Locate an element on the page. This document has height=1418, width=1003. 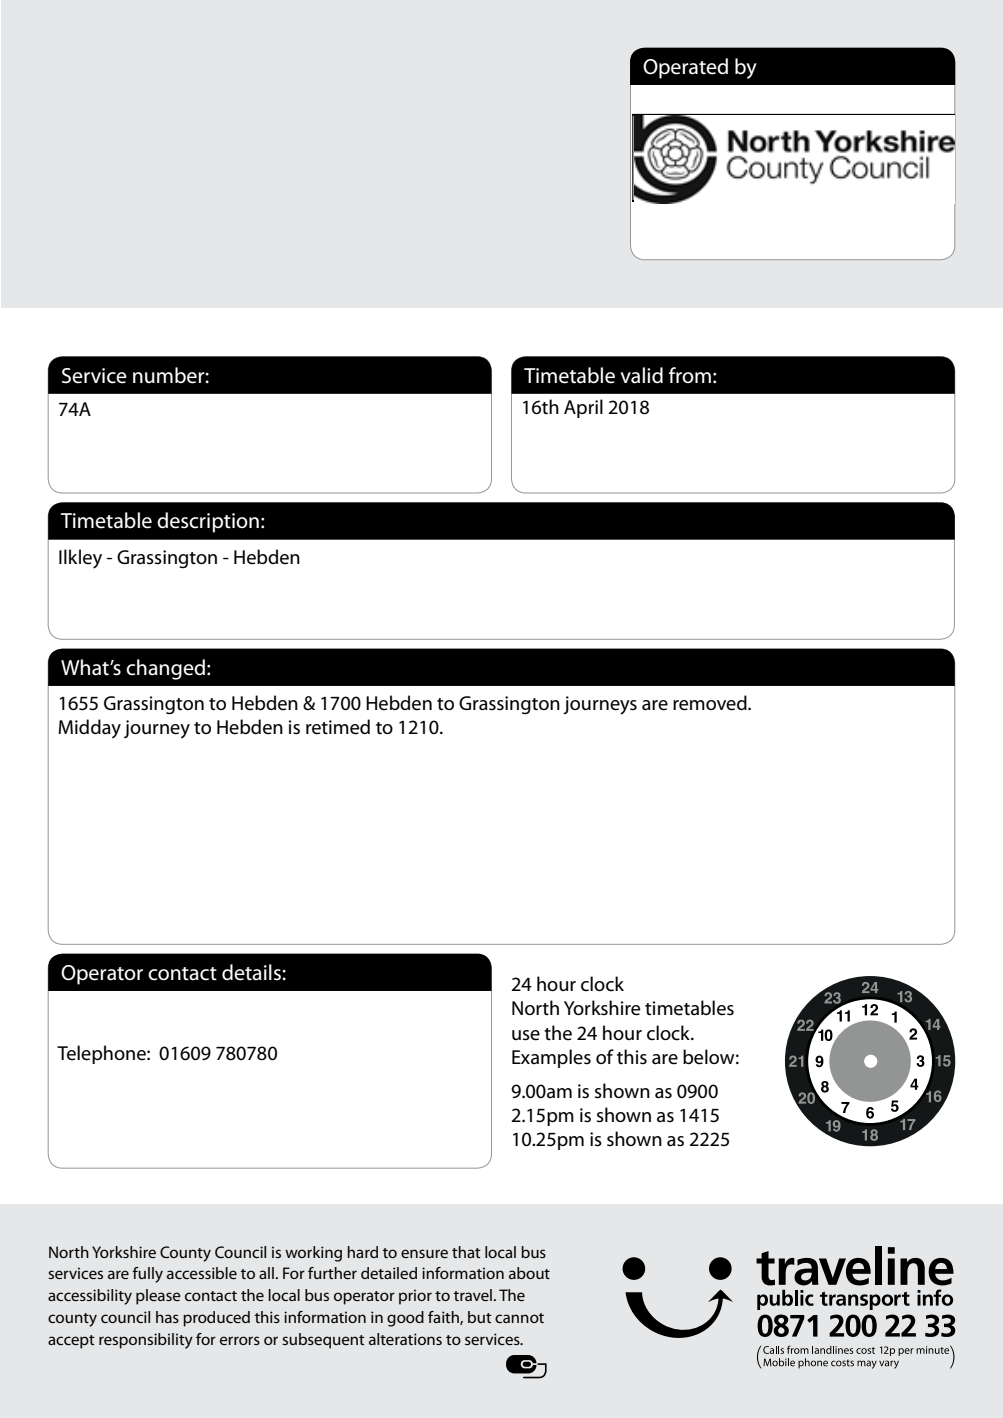
details is located at coordinates (252, 972).
